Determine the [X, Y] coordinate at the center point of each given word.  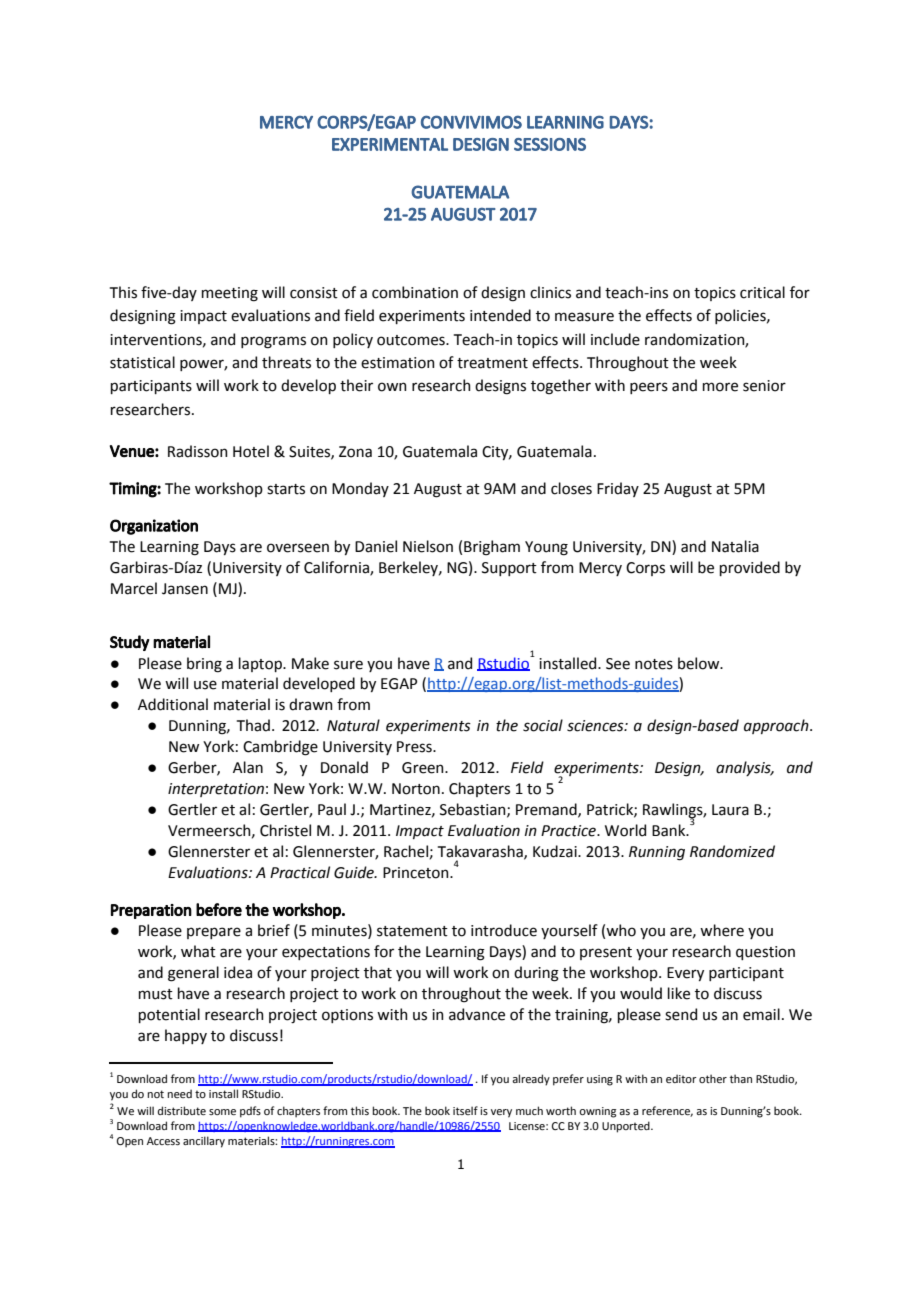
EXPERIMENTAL [390, 144]
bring [204, 665]
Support [509, 569]
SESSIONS [550, 144]
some [222, 1112]
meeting [230, 294]
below [700, 663]
